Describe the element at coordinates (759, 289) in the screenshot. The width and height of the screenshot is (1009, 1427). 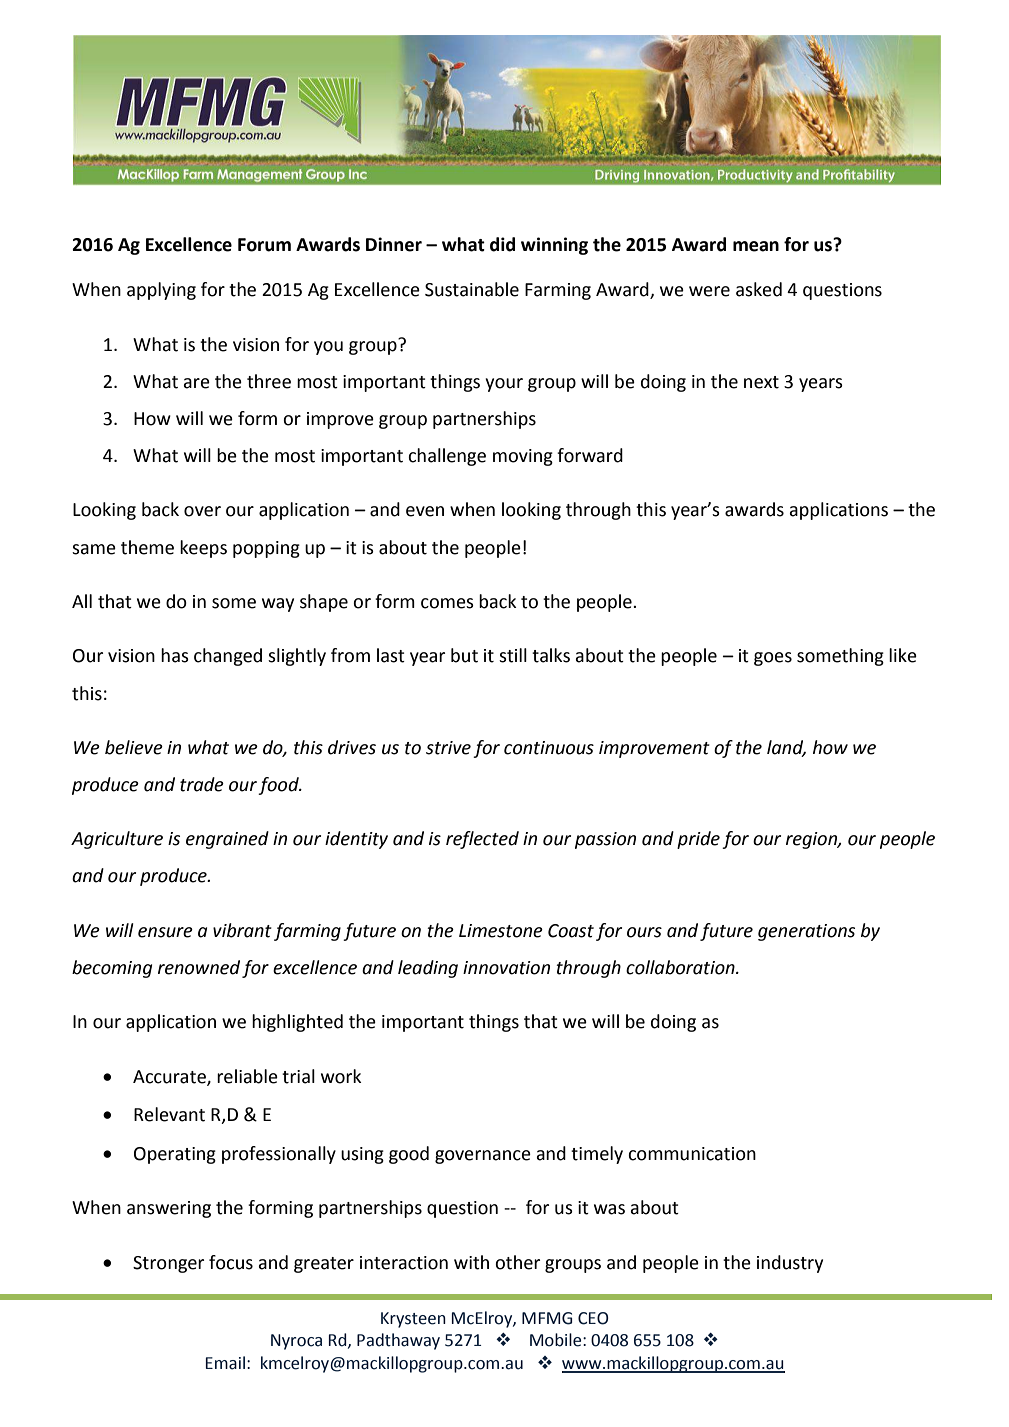
I see `asked` at that location.
